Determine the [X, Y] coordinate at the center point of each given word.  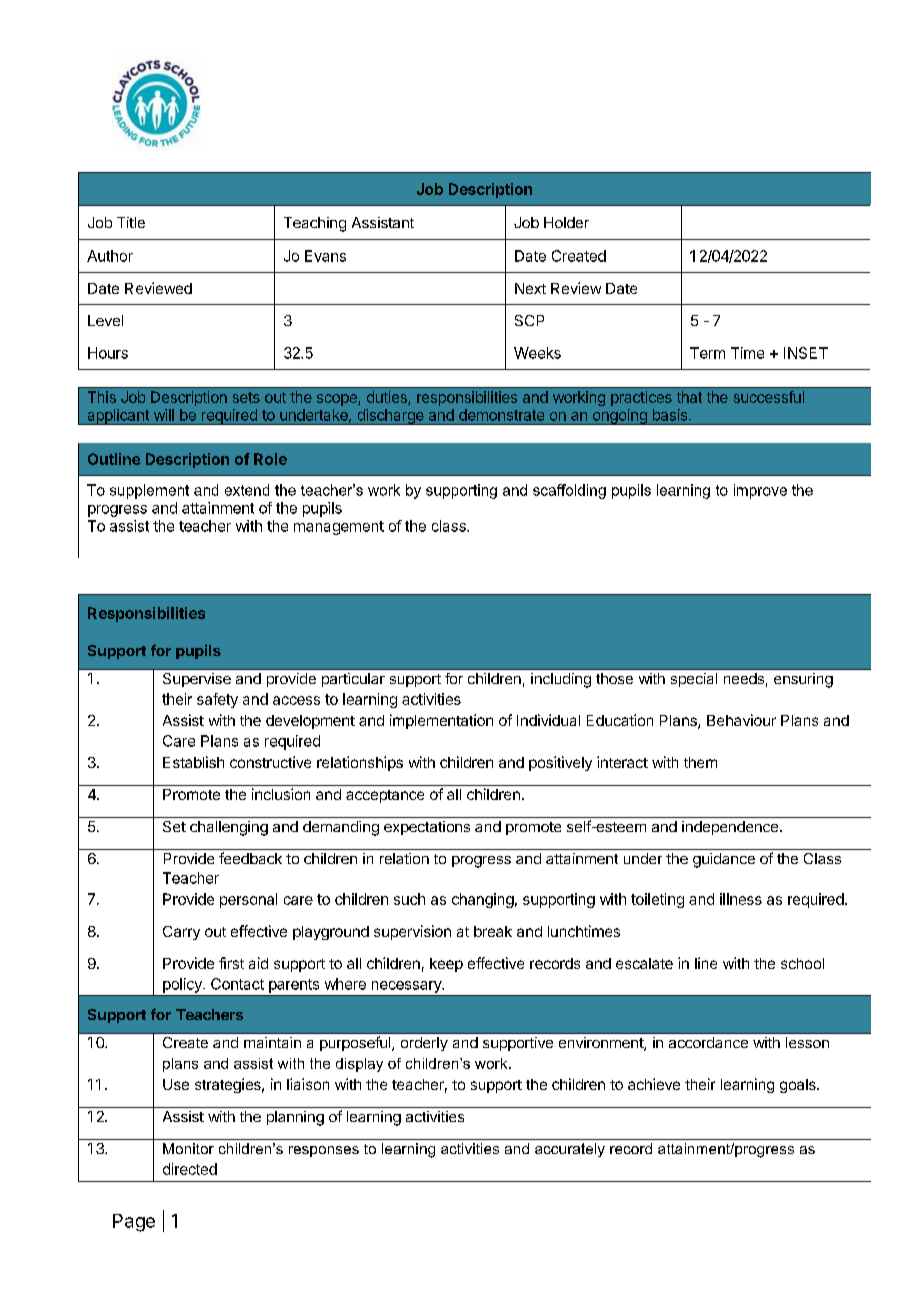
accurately [570, 1150]
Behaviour [741, 720]
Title [131, 222]
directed [190, 1169]
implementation [441, 721]
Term [707, 353]
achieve [654, 1084]
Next [530, 288]
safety [217, 700]
